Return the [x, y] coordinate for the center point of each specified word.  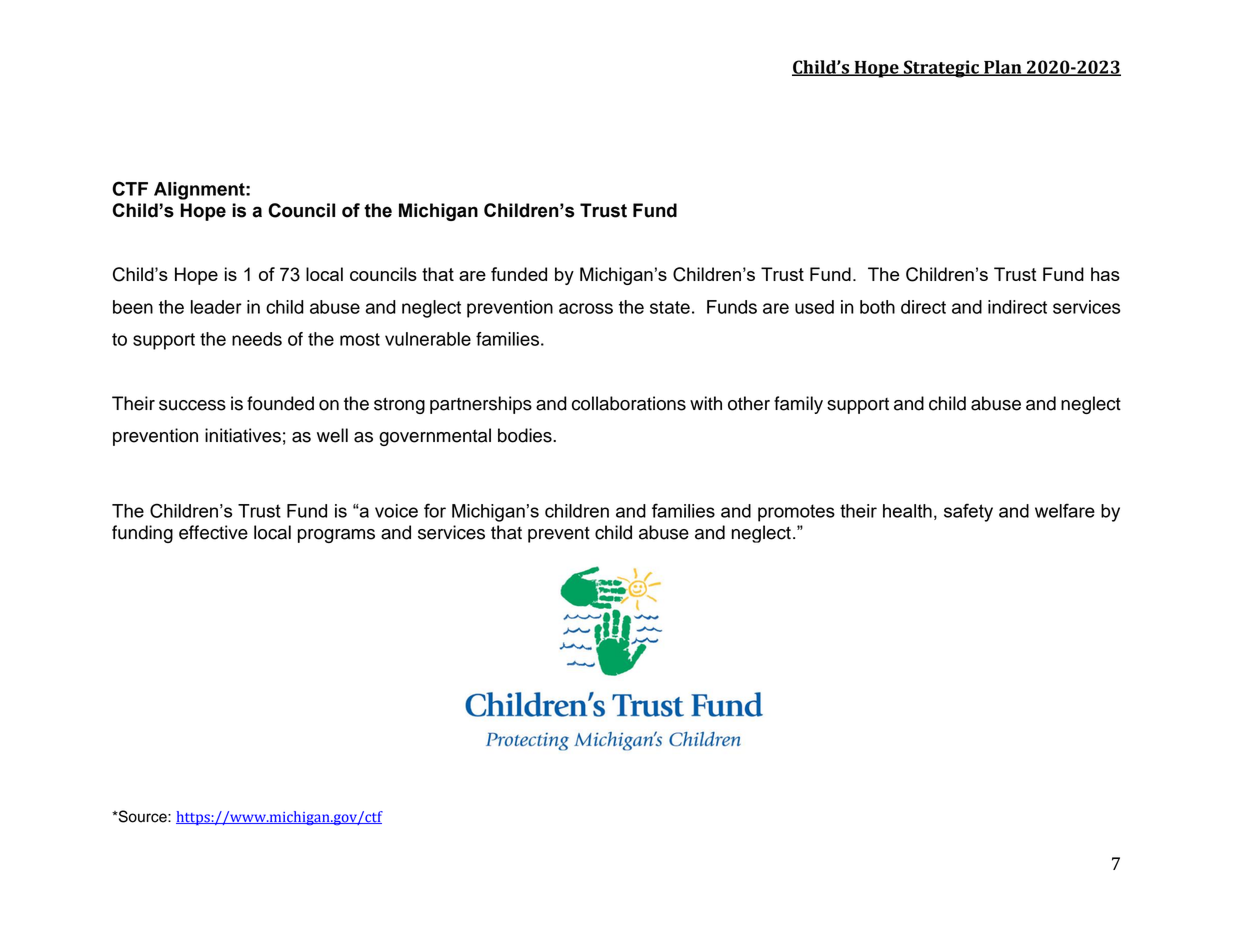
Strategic [941, 69]
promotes [796, 513]
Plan [1003, 68]
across [586, 308]
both [877, 307]
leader [216, 307]
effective [213, 532]
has [1105, 274]
